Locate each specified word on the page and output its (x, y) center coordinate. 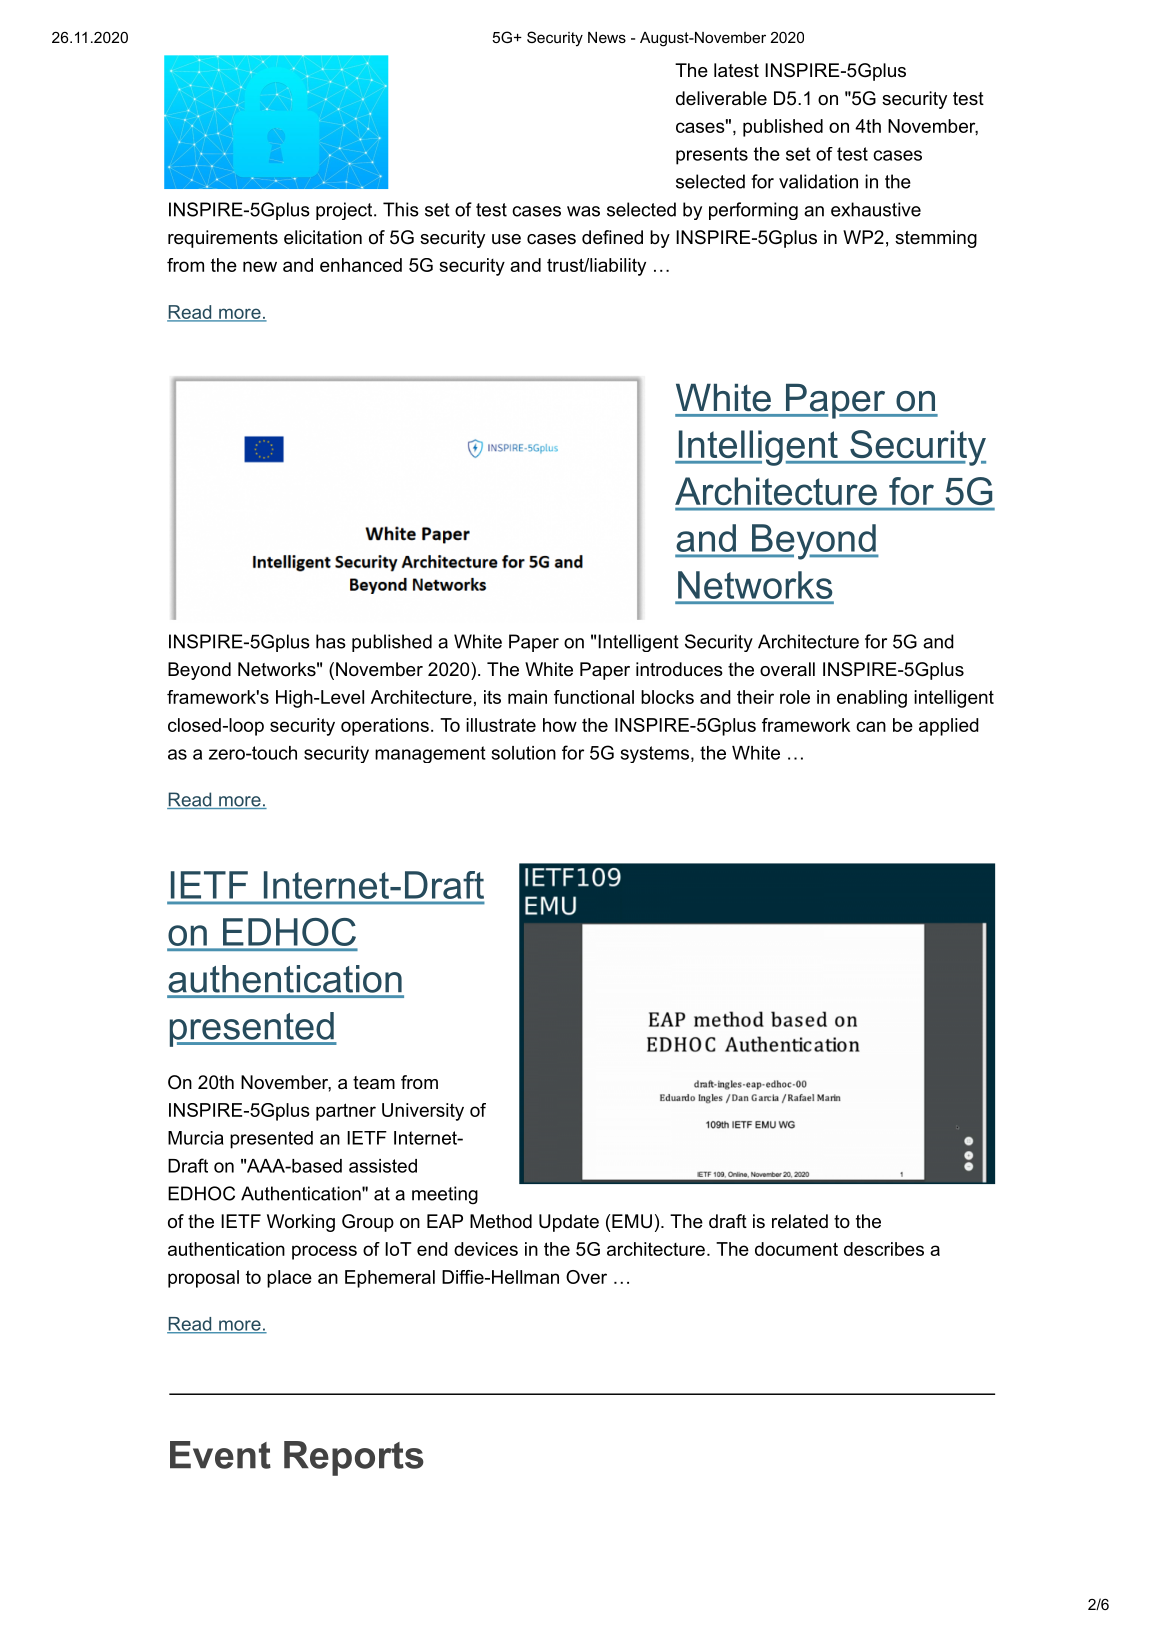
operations (385, 727)
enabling (872, 699)
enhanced (361, 265)
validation (818, 181)
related (800, 1221)
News (607, 37)
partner (346, 1112)
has (331, 641)
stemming (936, 239)
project (345, 211)
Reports (354, 1458)
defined (612, 237)
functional (594, 697)
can (871, 726)
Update (569, 1223)
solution (524, 753)
